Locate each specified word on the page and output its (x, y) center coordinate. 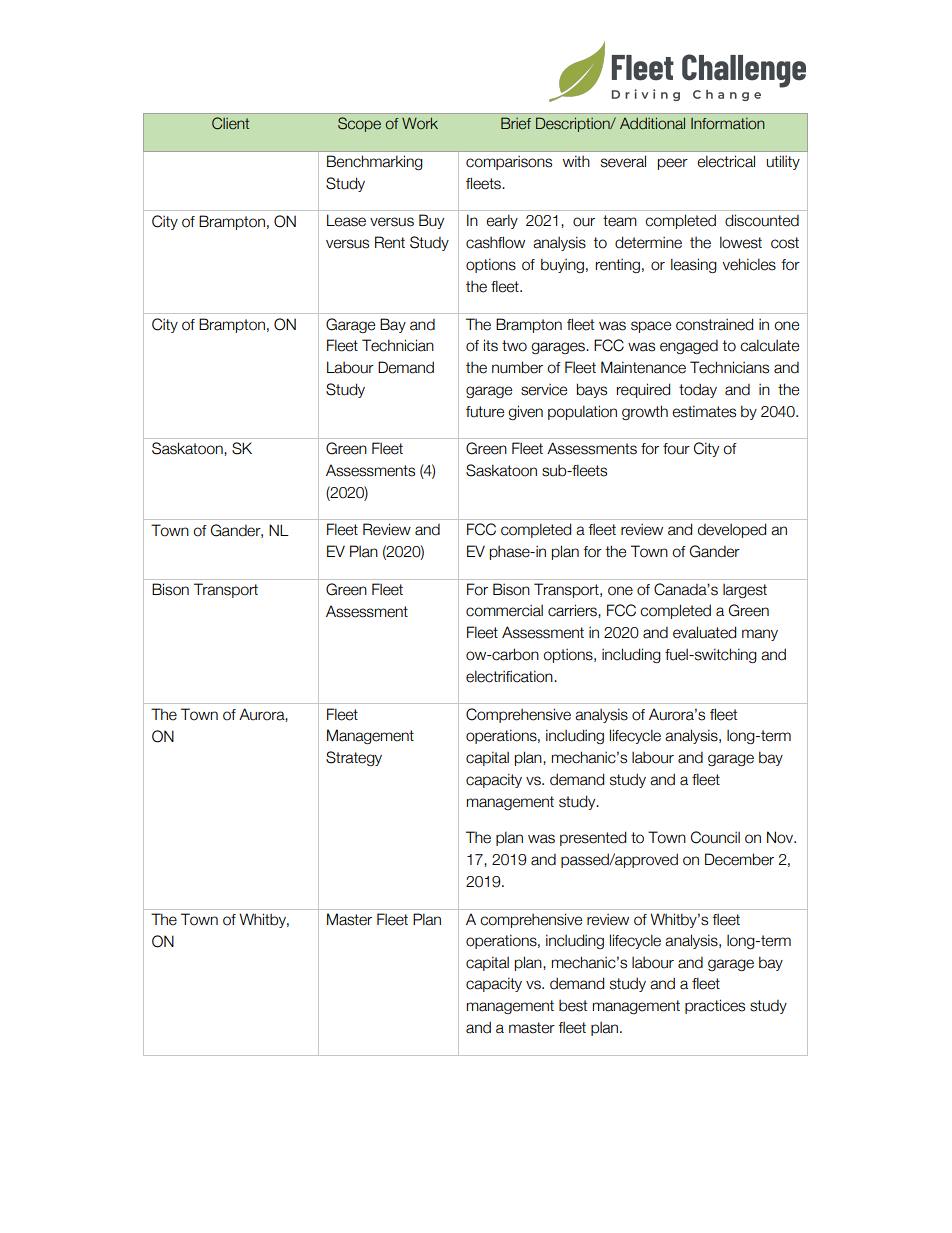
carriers (573, 611)
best (573, 1006)
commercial (504, 610)
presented (593, 838)
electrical (726, 161)
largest (745, 590)
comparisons (509, 162)
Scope (359, 124)
